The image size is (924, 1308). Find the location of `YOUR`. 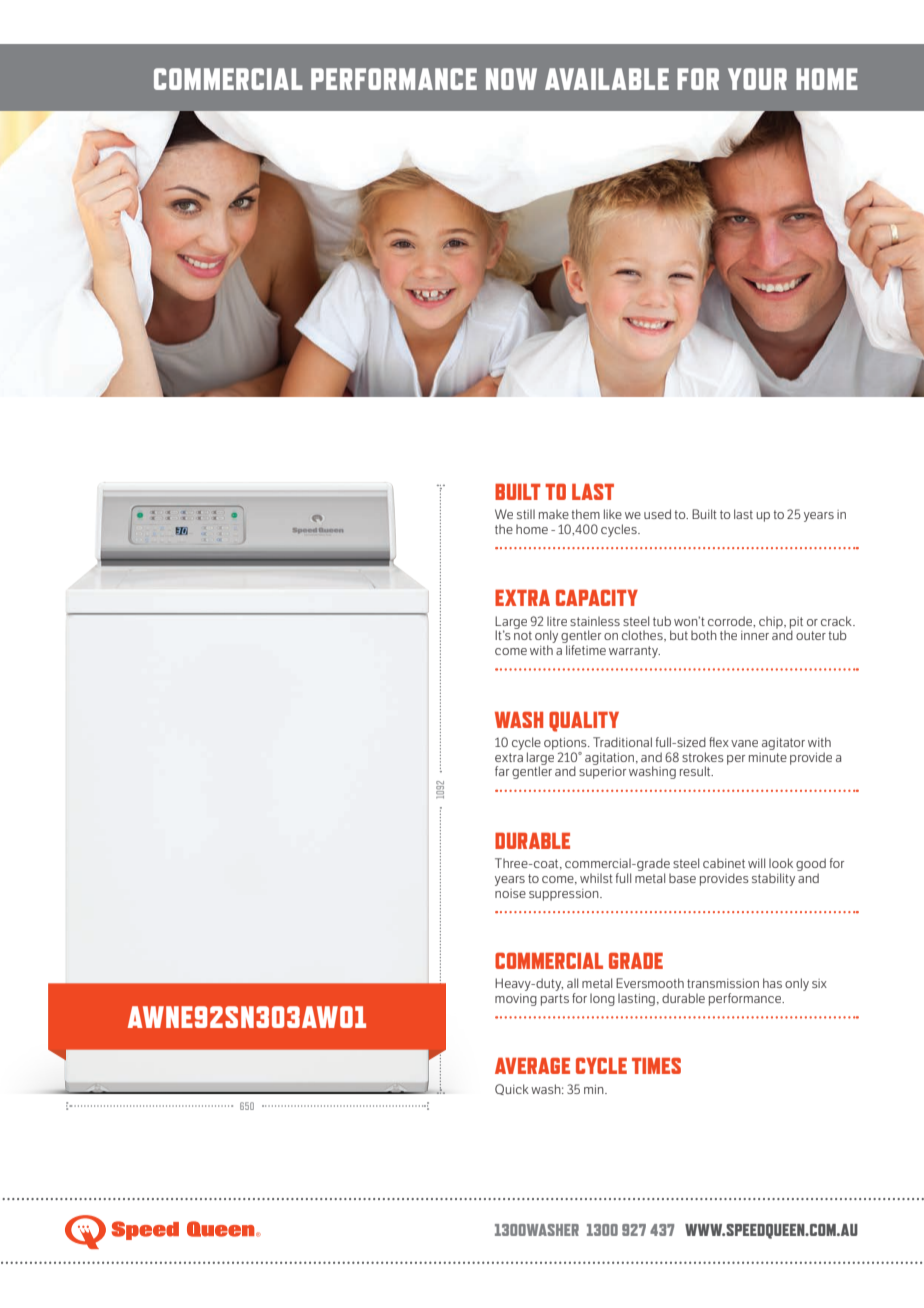

YOUR is located at coordinates (757, 79).
